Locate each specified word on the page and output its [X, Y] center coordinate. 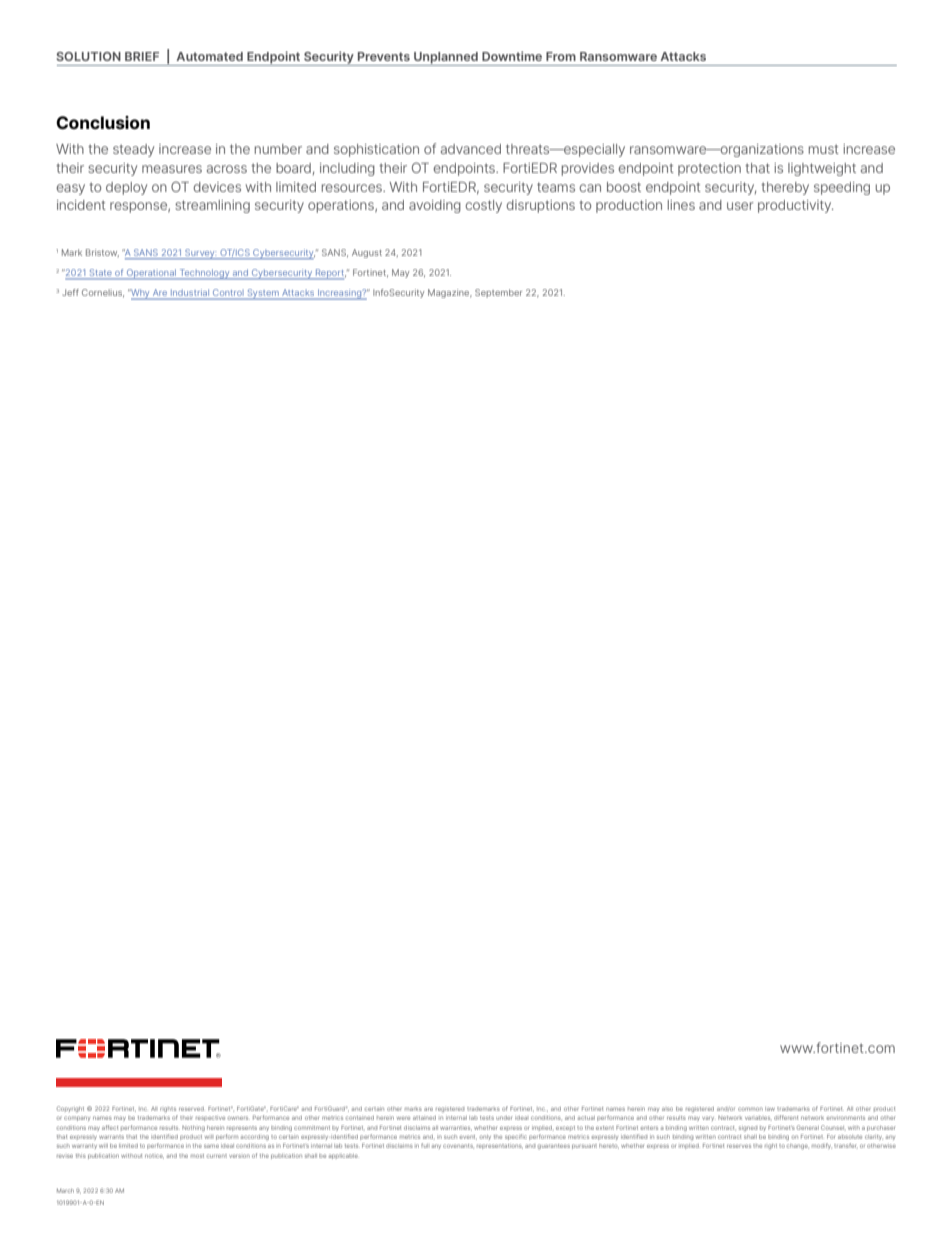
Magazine [450, 293]
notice [154, 1156]
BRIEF [142, 56]
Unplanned [446, 59]
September [498, 293]
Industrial [190, 294]
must [824, 149]
